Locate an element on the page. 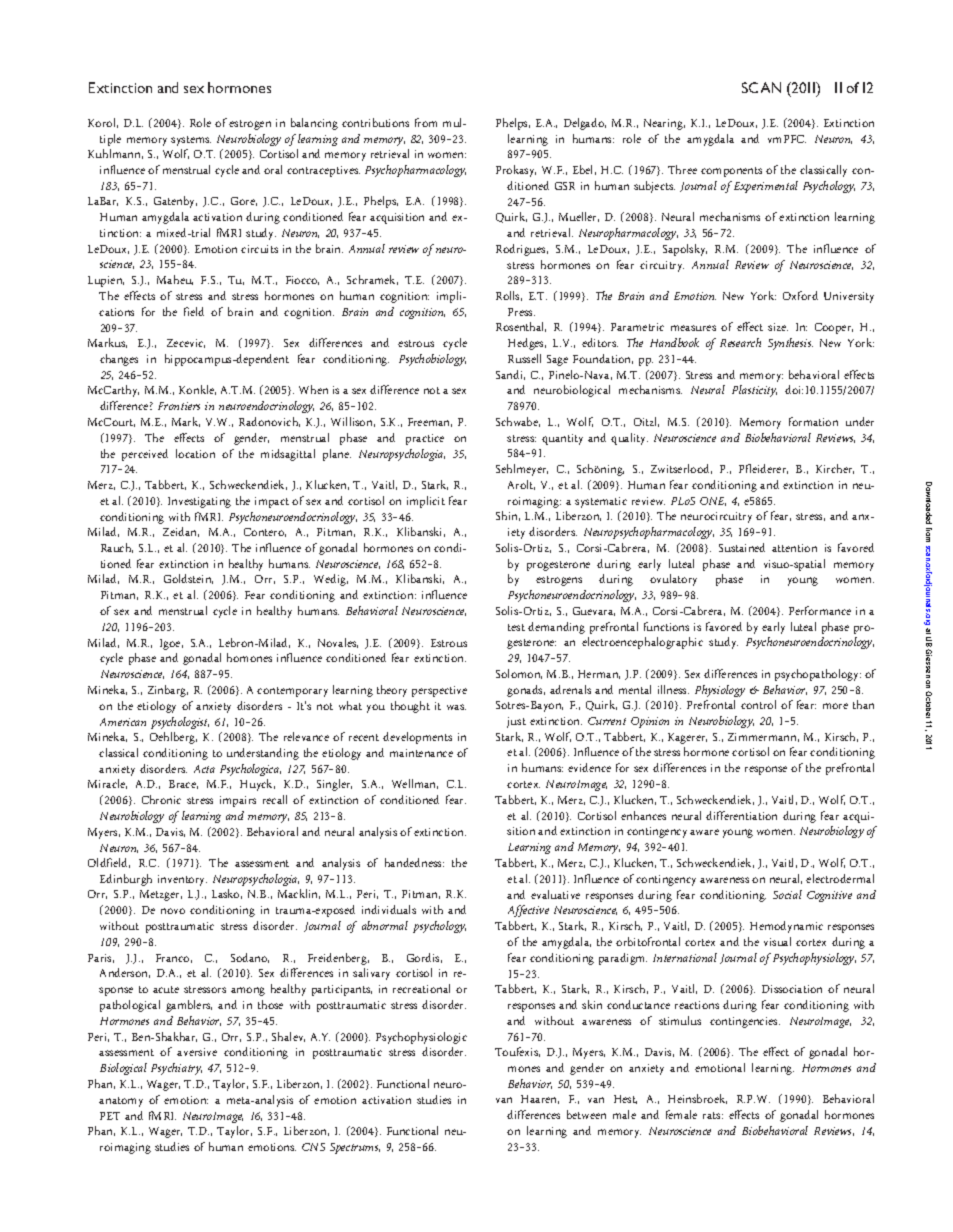 The image size is (953, 1232). Wellman is located at coordinates (415, 784).
